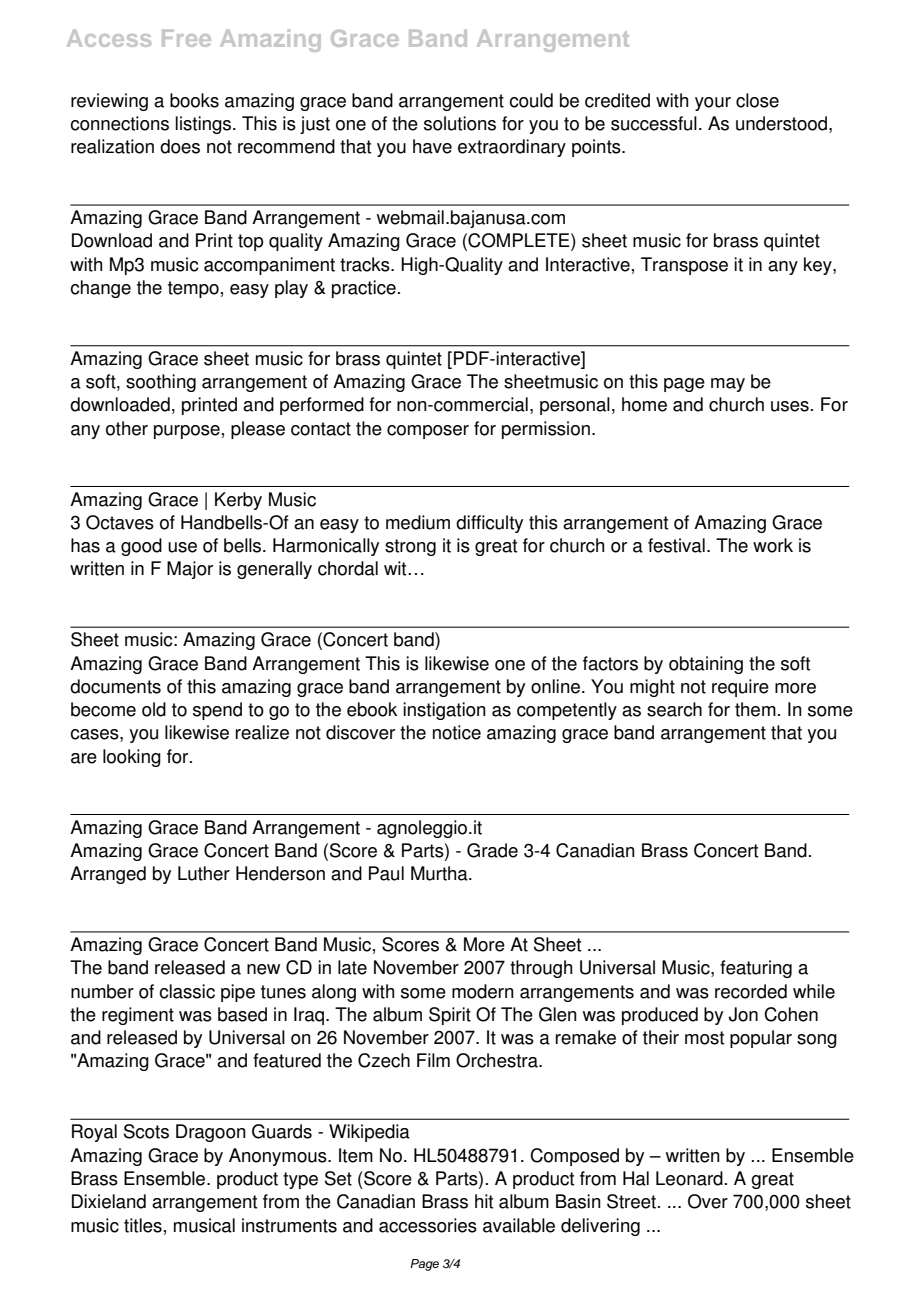 Image resolution: width=924 pixels, height=1308 pixels. Describe the element at coordinates (418, 522) in the image. I see `medium` at that location.
